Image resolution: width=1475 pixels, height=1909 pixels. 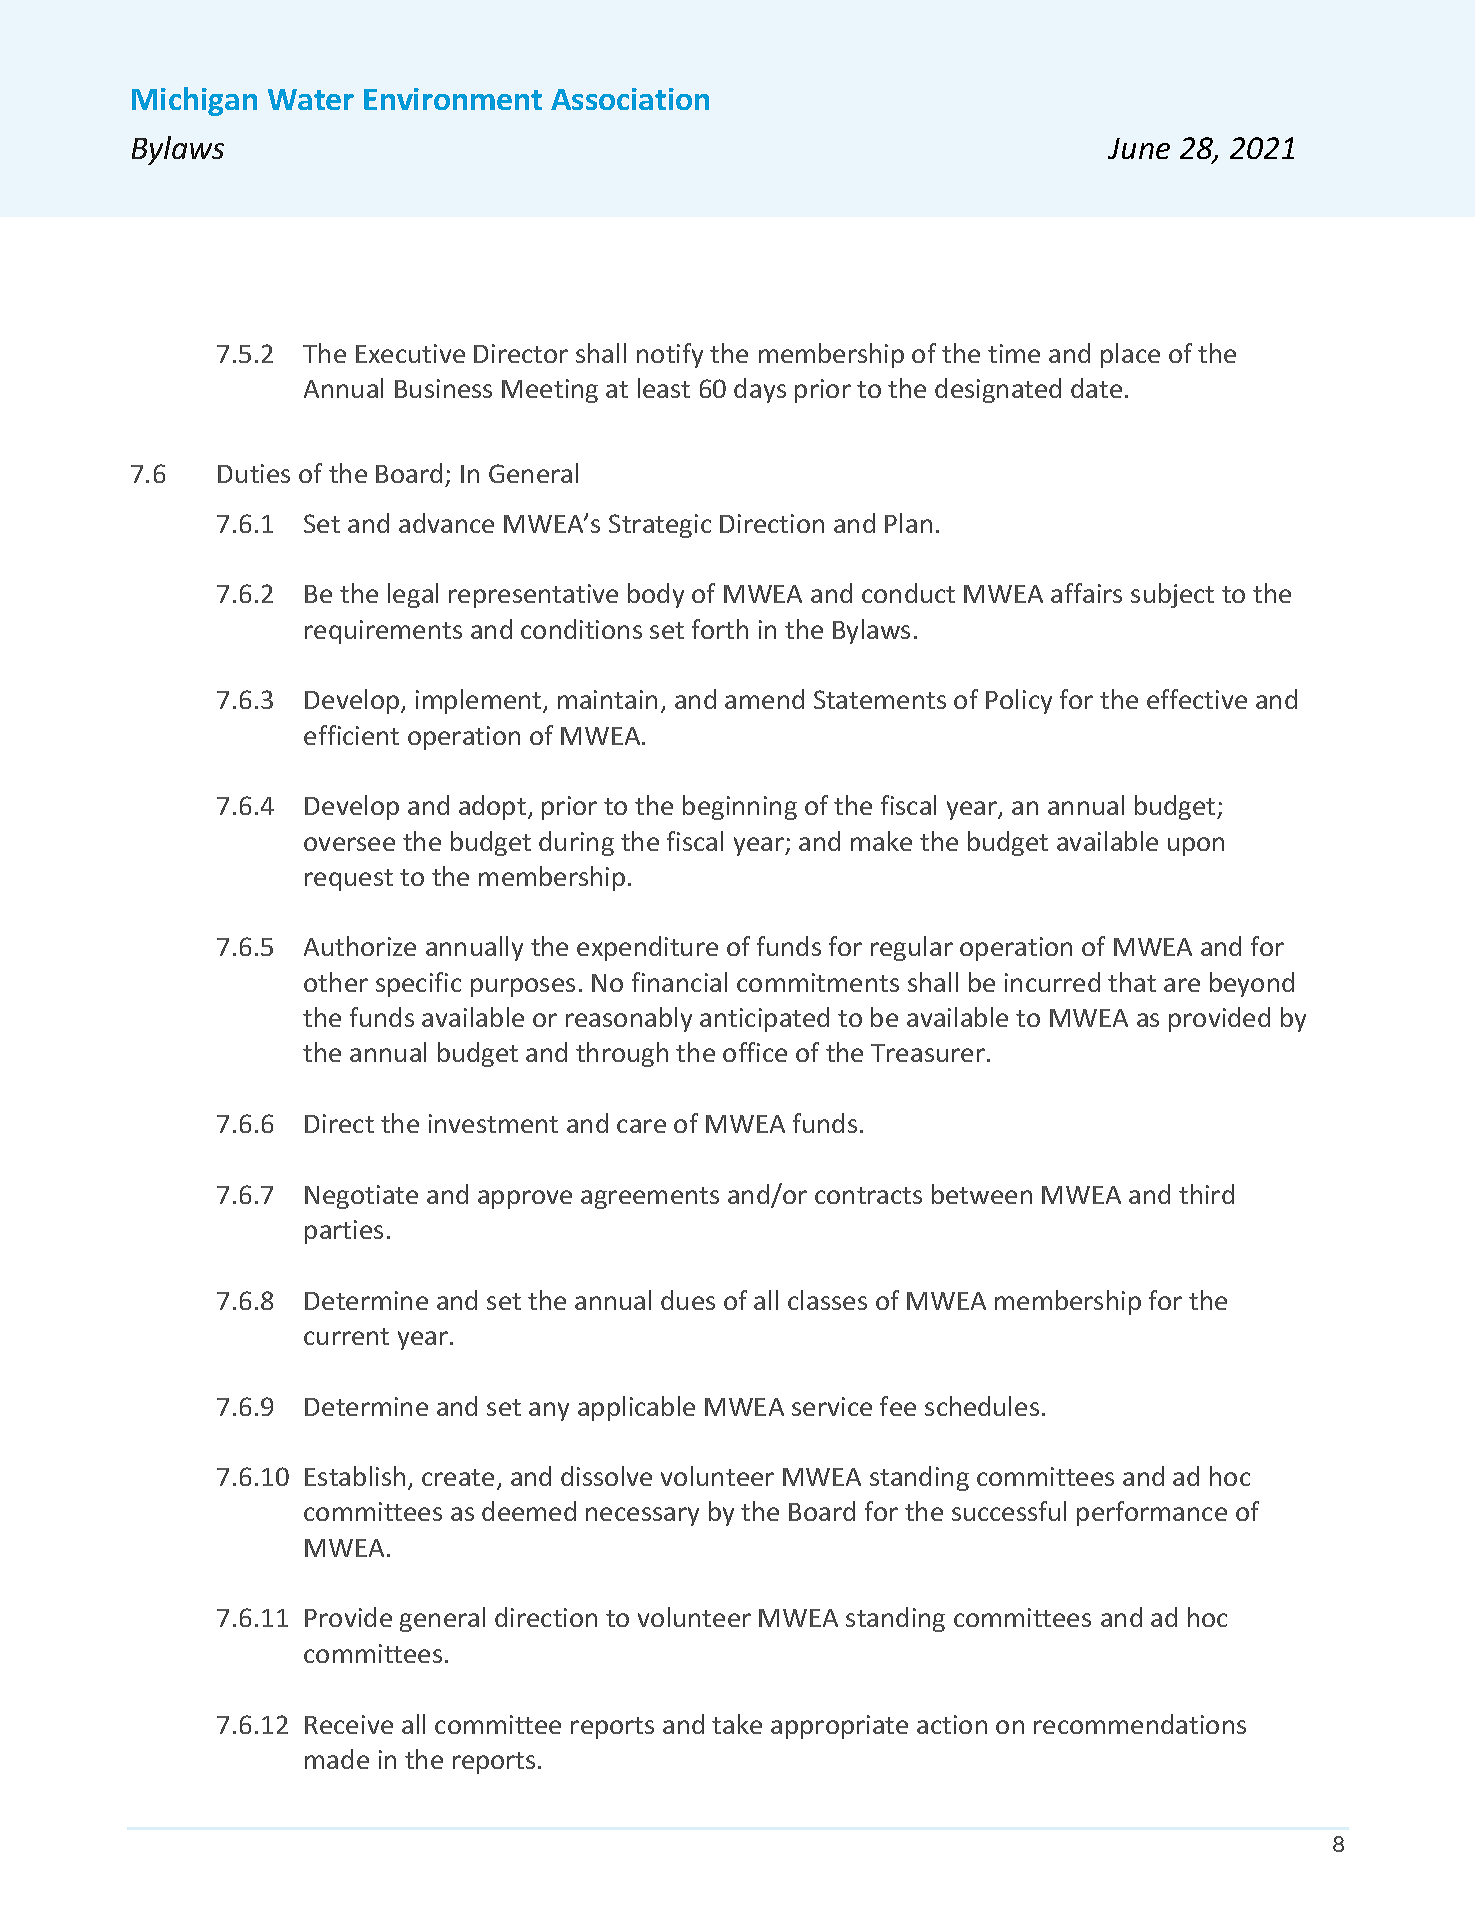 I want to click on current, so click(x=346, y=1336).
